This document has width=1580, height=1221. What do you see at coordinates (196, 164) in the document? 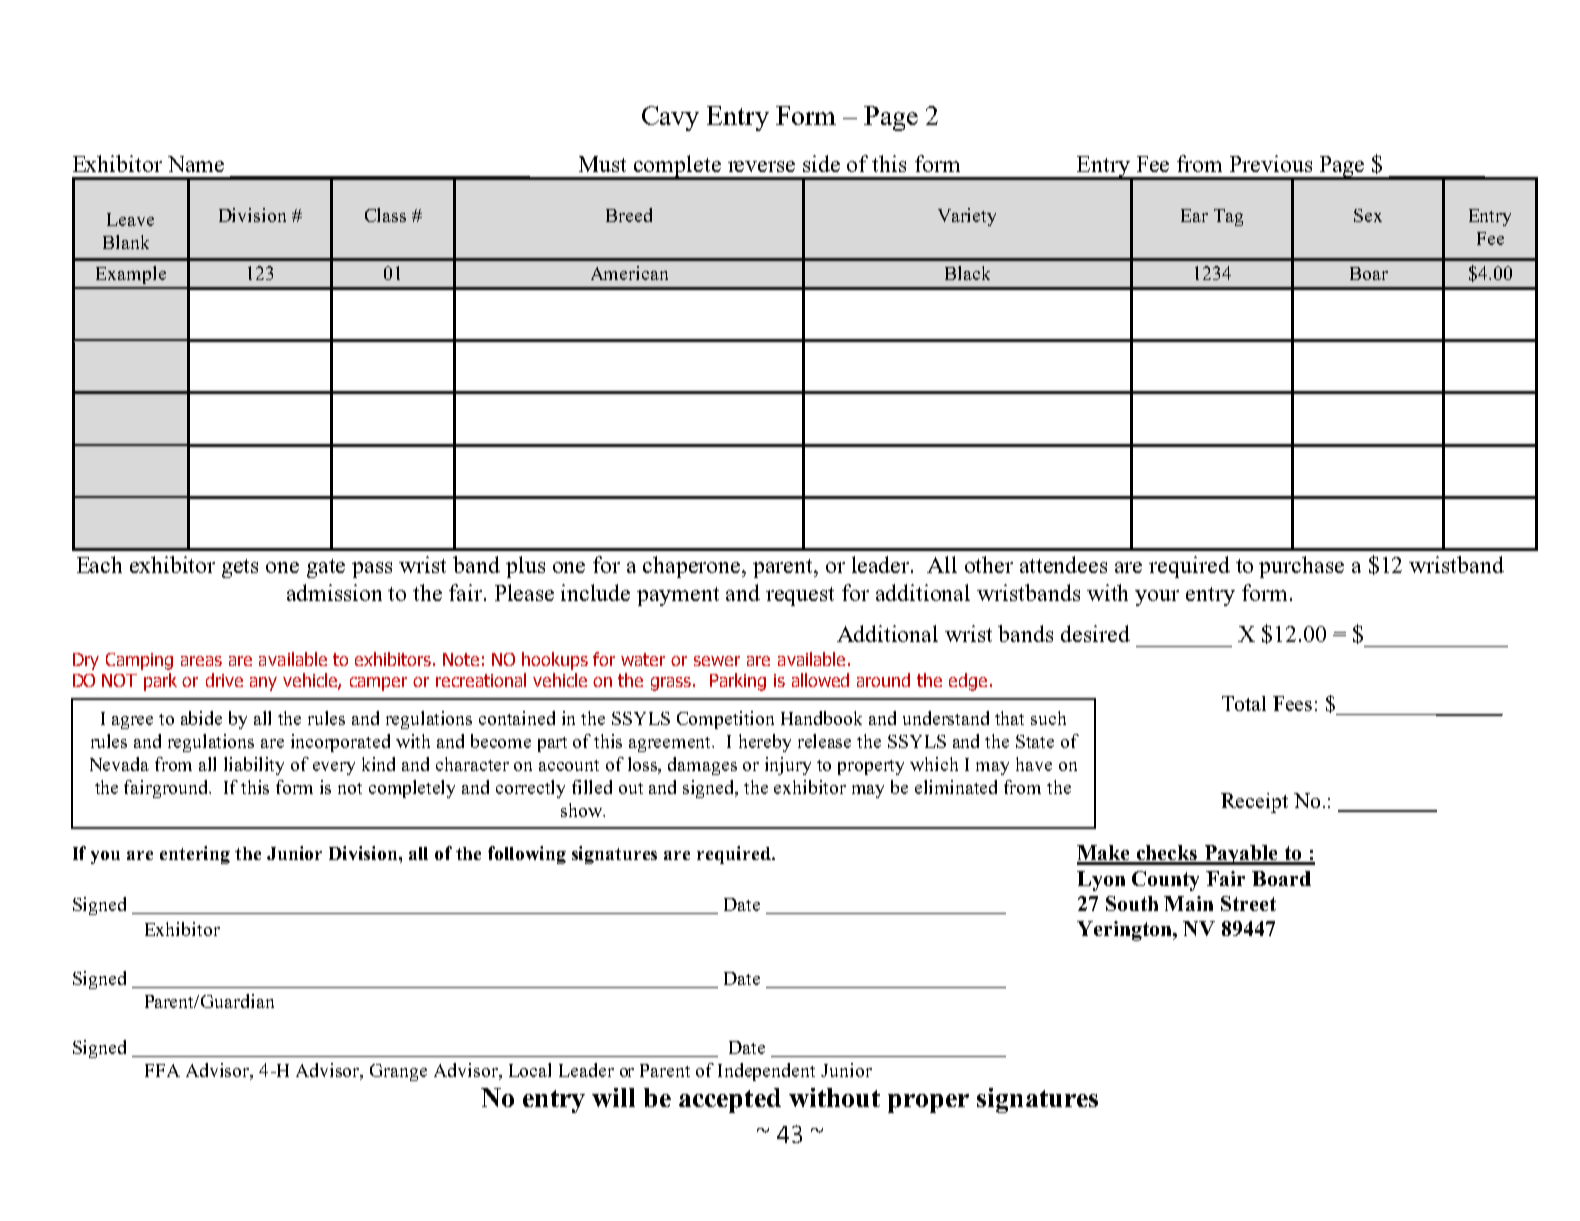
I see `Name` at bounding box center [196, 164].
